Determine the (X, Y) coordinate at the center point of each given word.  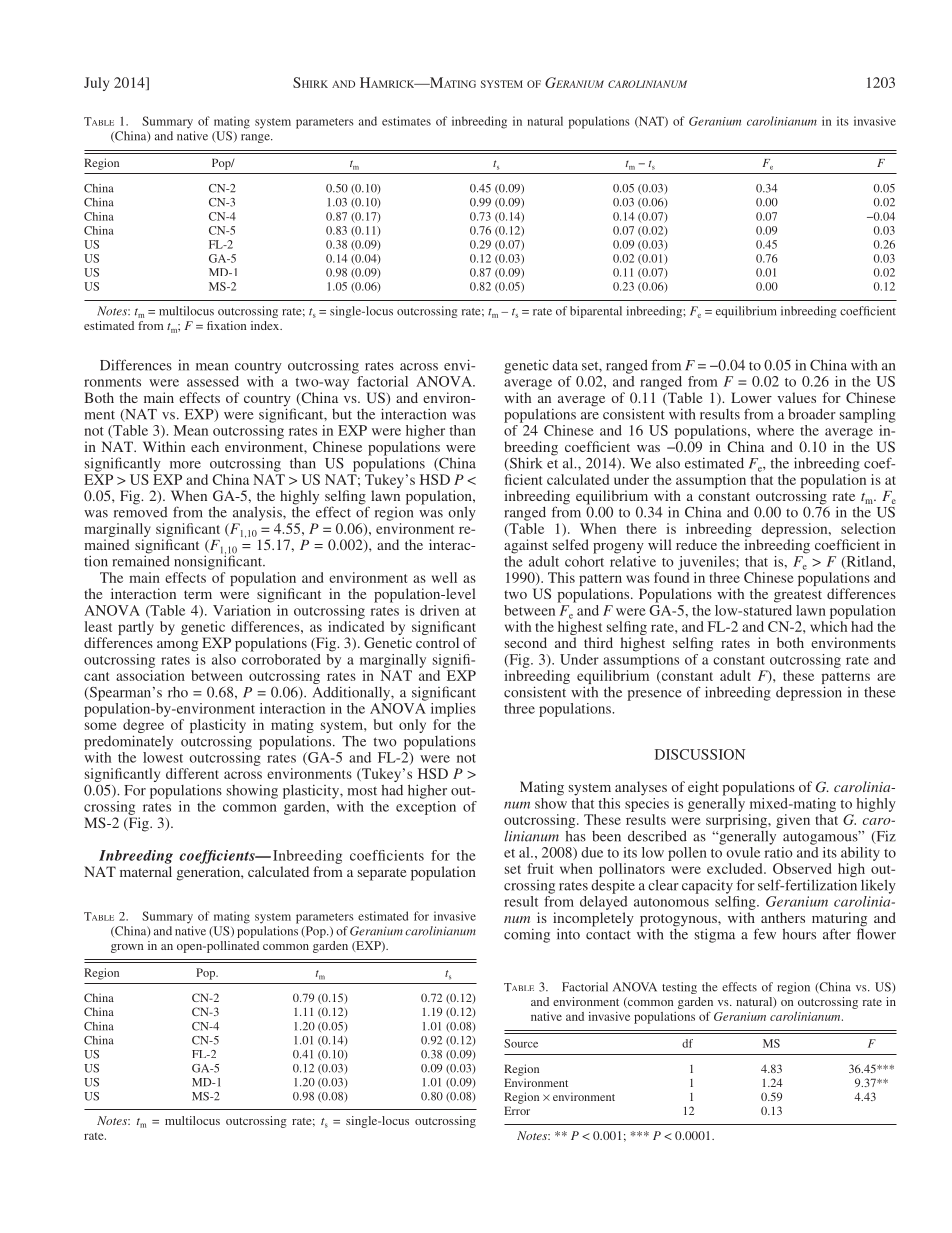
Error (517, 1110)
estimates (406, 121)
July (96, 84)
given (793, 821)
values (796, 397)
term (198, 594)
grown (127, 948)
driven (439, 610)
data (565, 365)
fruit (540, 868)
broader (812, 414)
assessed (213, 381)
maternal (146, 871)
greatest (798, 596)
